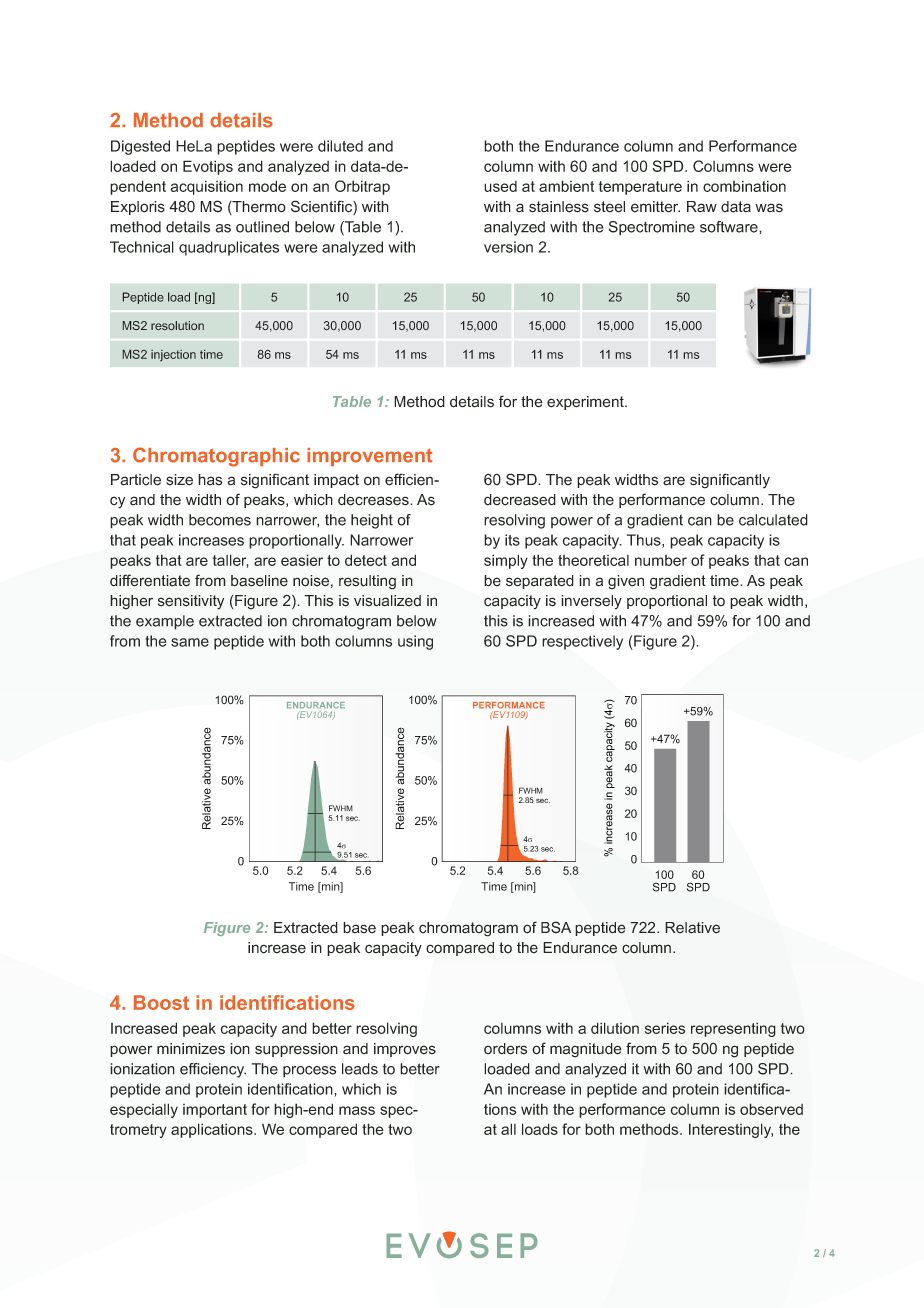 This image has width=924, height=1308. I want to click on software, so click(730, 227).
